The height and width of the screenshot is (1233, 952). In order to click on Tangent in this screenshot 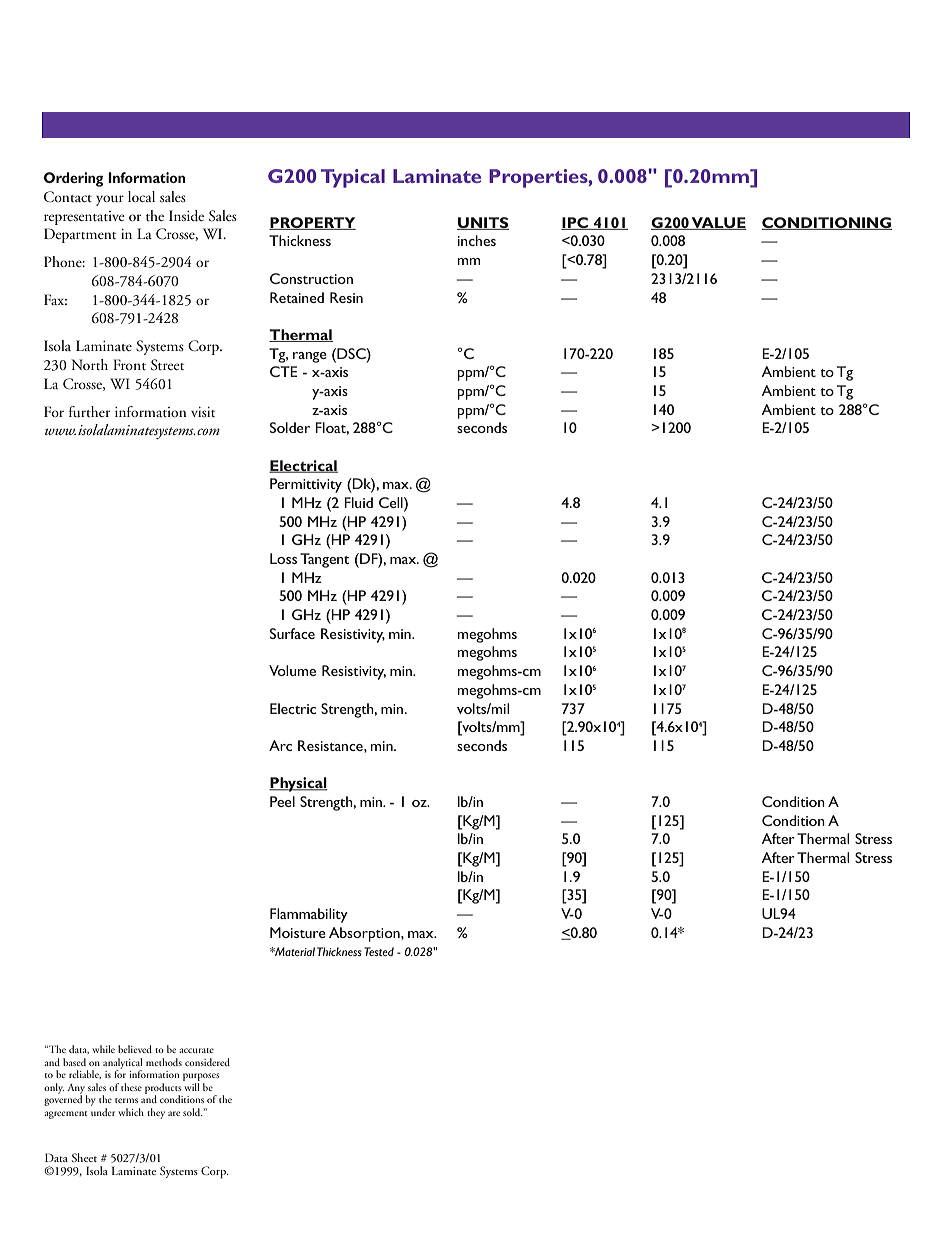, I will do `click(324, 560)`.
